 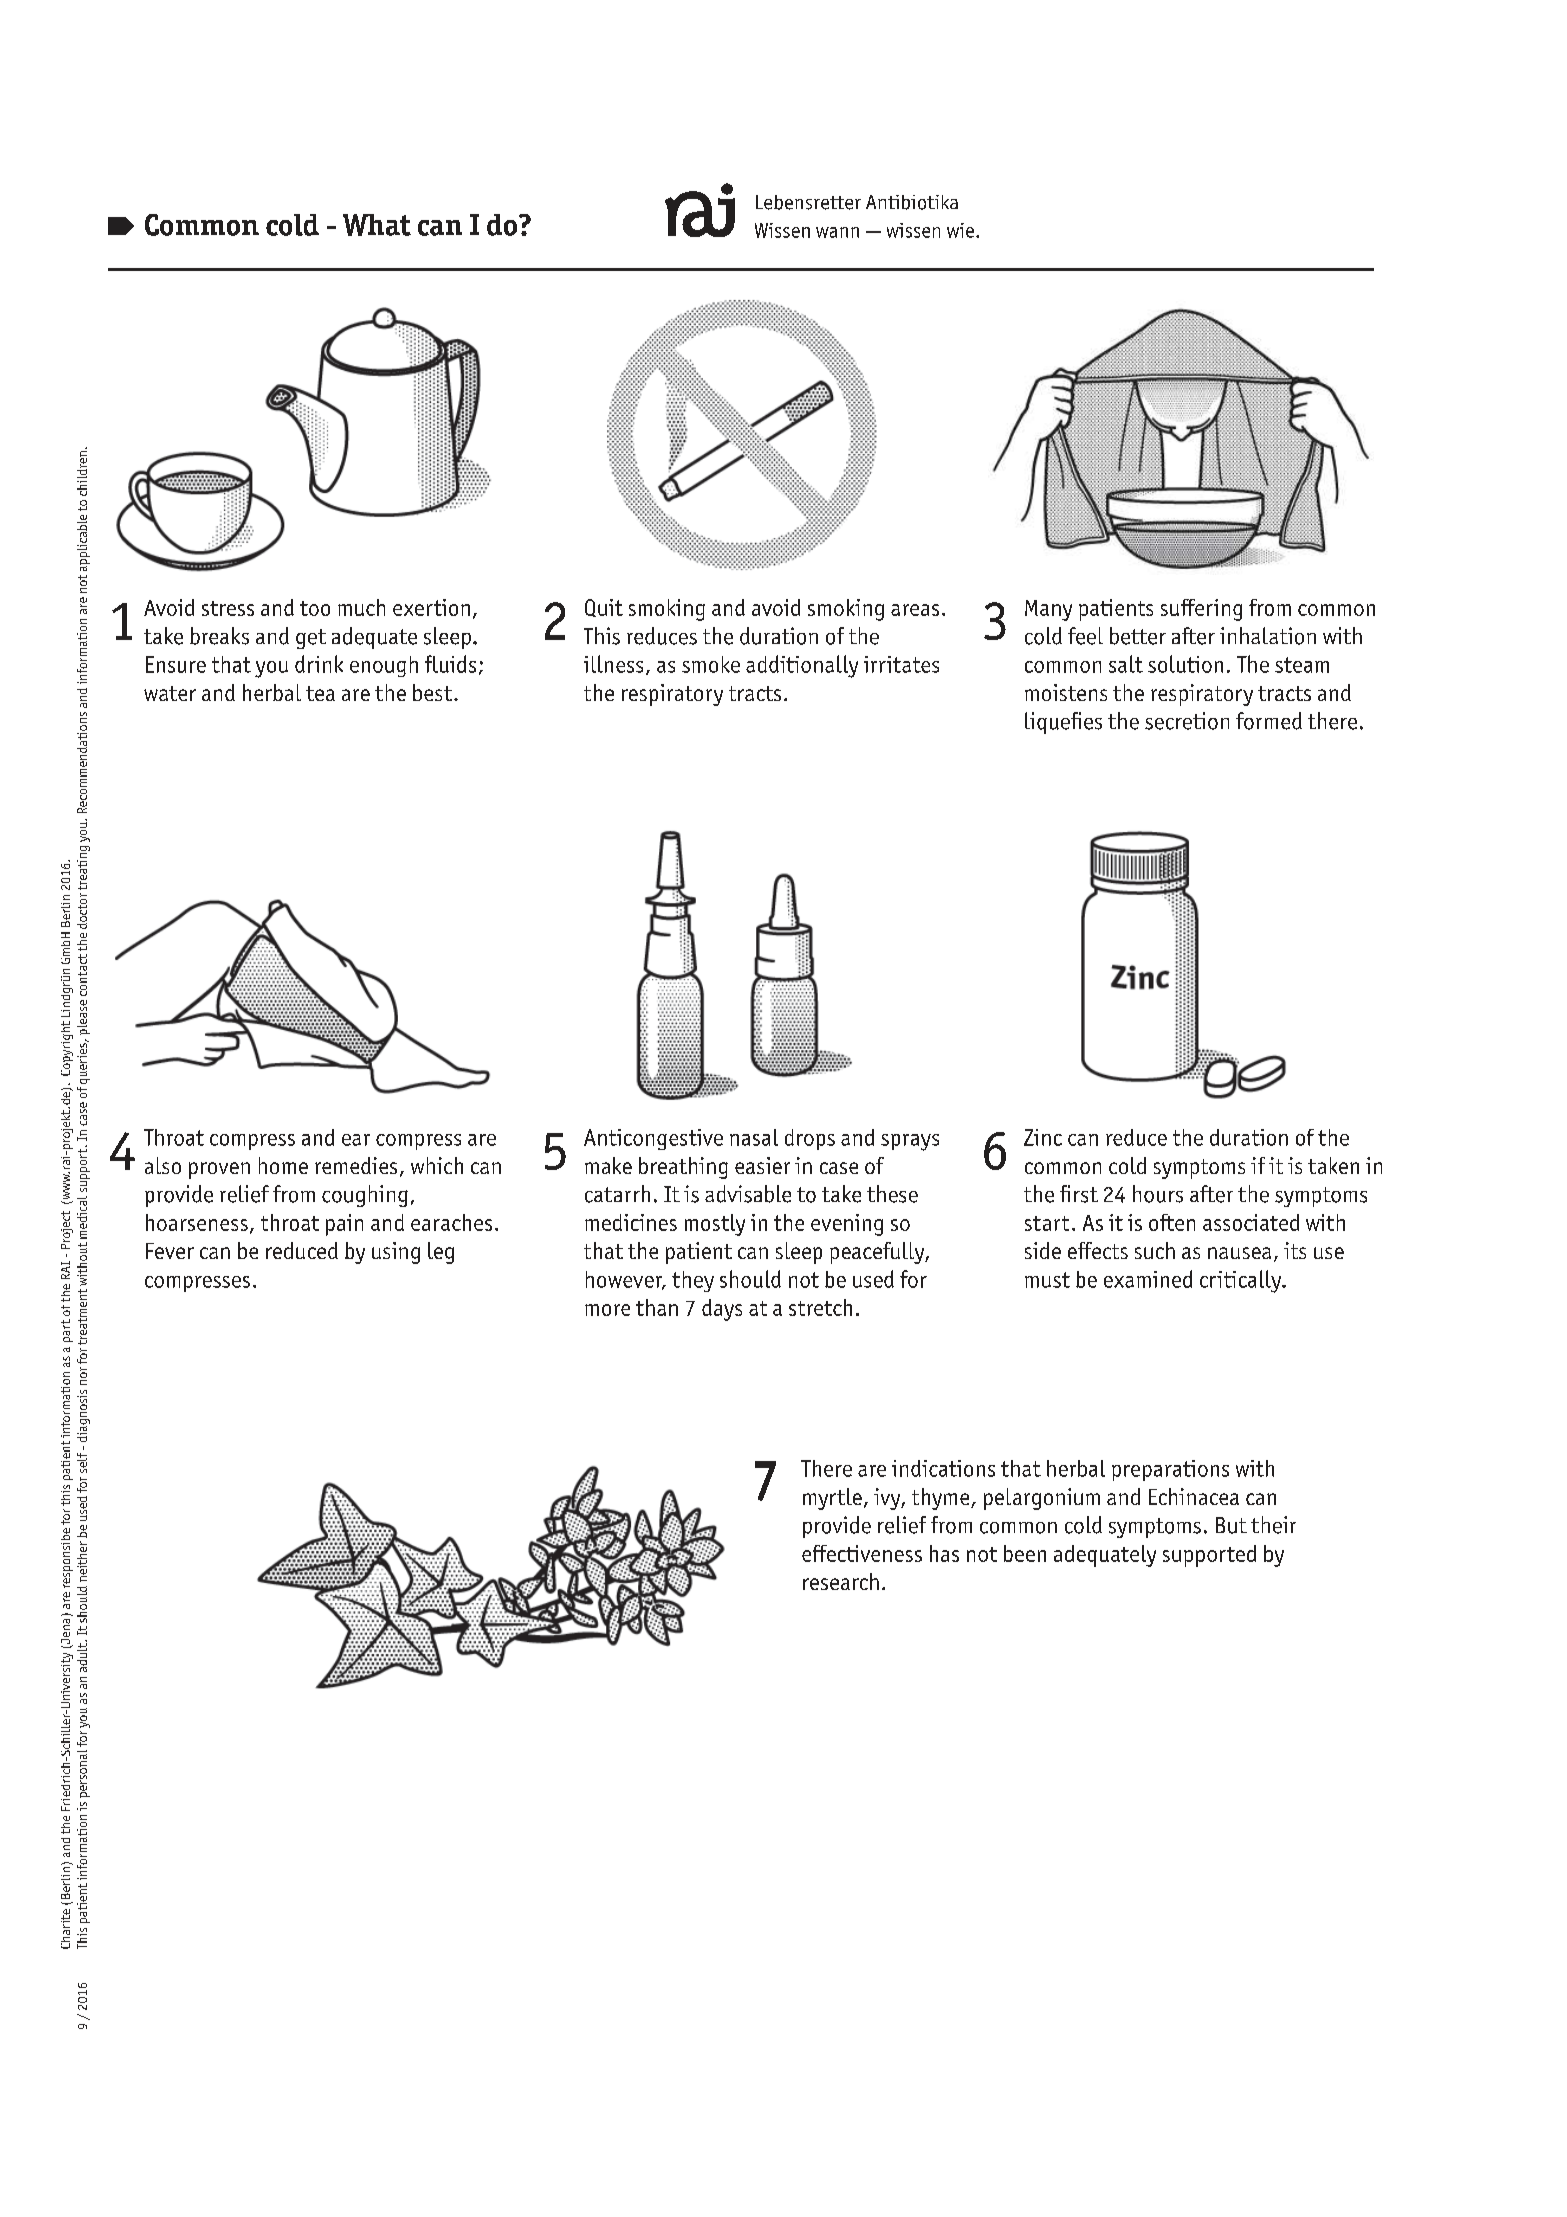 What do you see at coordinates (1187, 721) in the screenshot?
I see `secretion` at bounding box center [1187, 721].
